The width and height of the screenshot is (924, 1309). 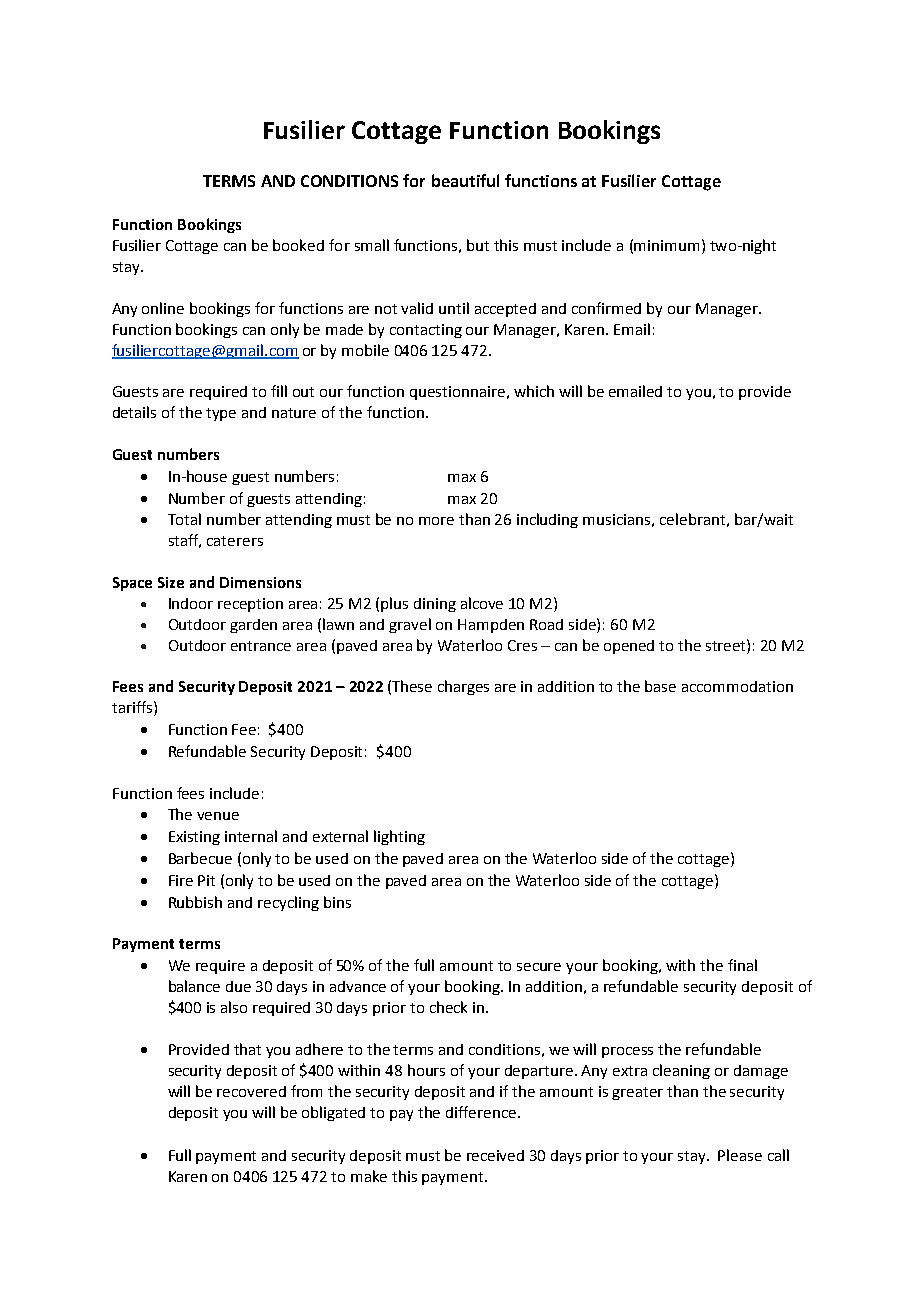 I want to click on beautiful, so click(x=465, y=180).
